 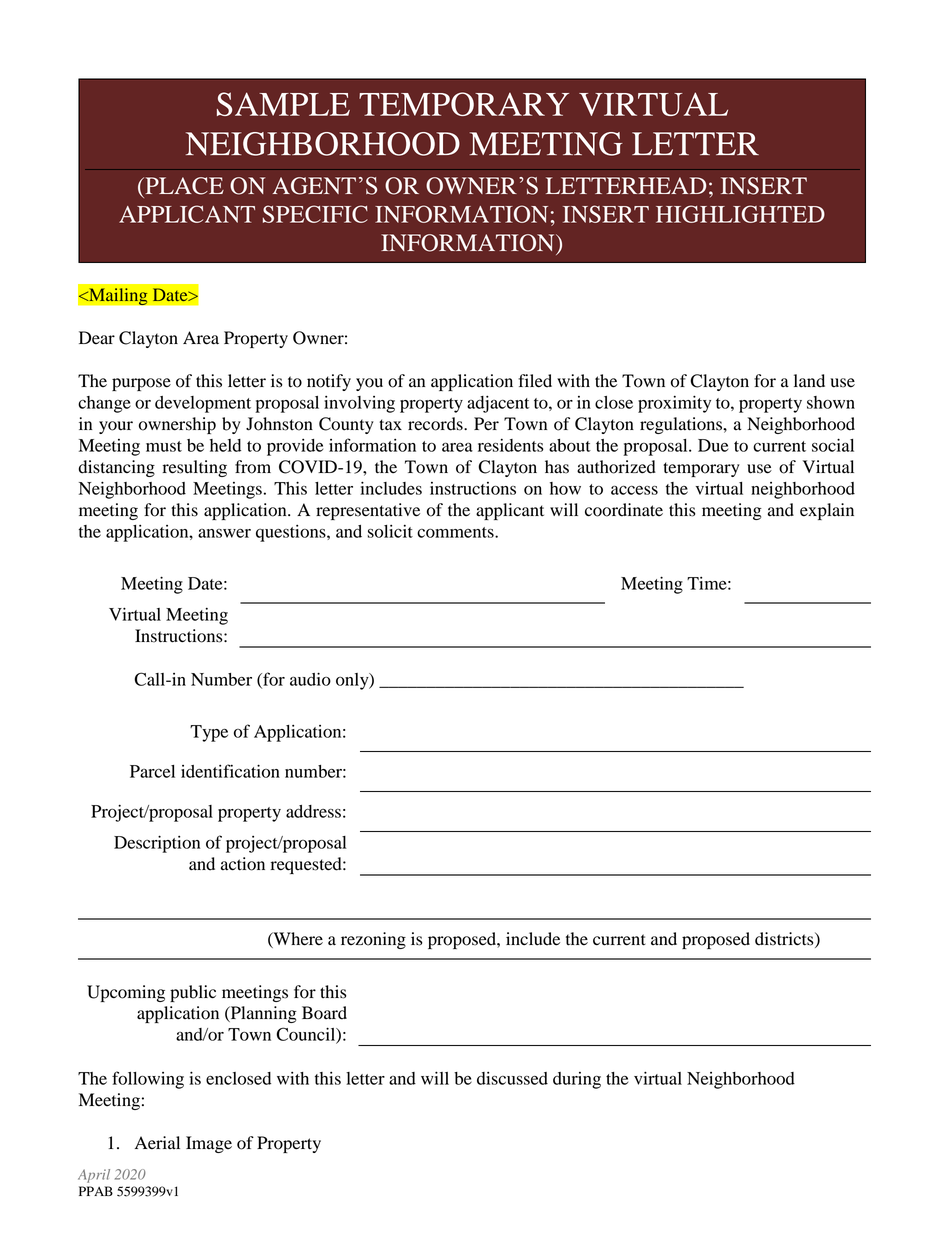 What do you see at coordinates (209, 733) in the screenshot?
I see `Type` at bounding box center [209, 733].
